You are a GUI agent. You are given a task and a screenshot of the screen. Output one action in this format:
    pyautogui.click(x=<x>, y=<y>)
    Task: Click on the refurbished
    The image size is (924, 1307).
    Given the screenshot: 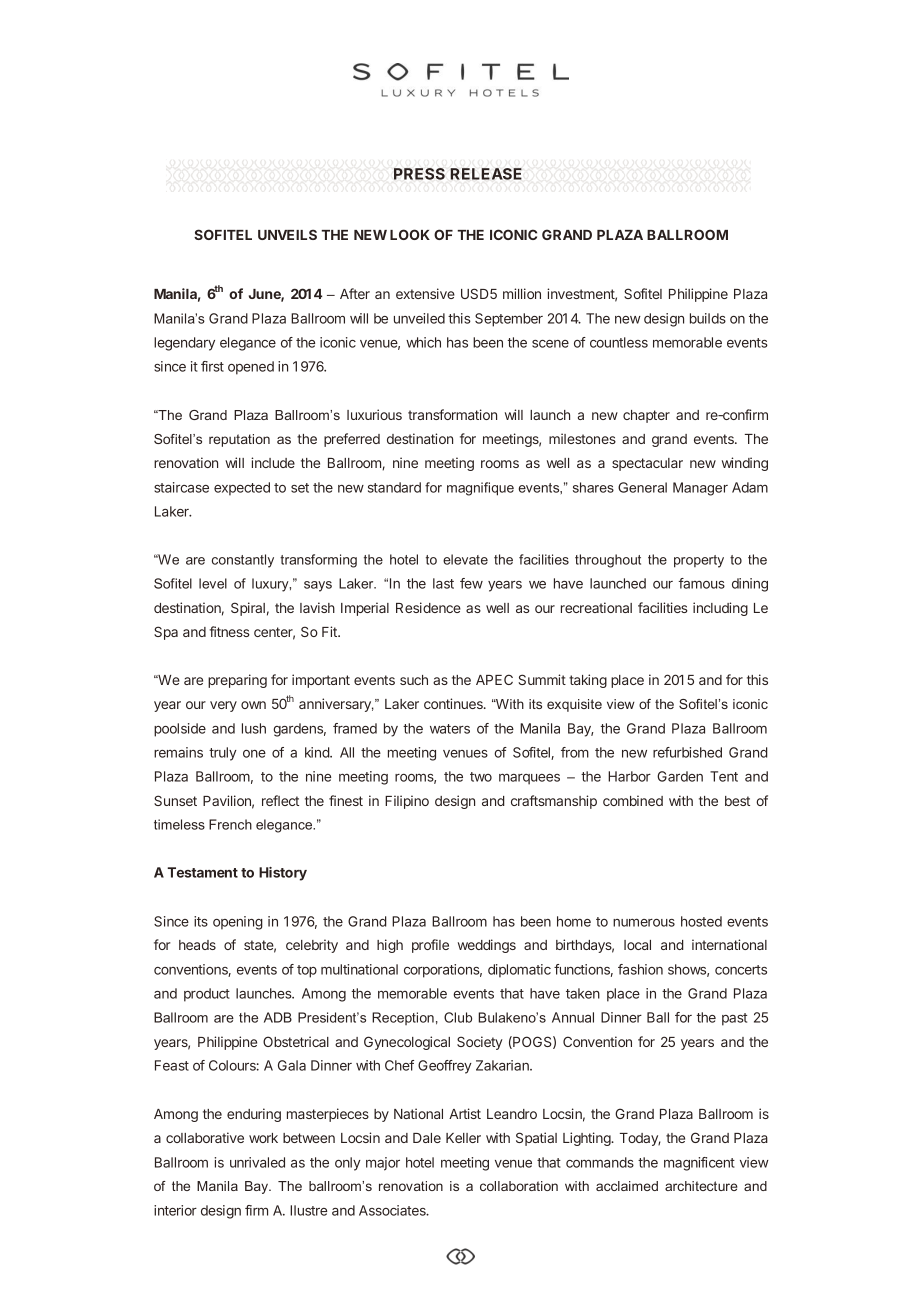 What is the action you would take?
    pyautogui.click(x=687, y=752)
